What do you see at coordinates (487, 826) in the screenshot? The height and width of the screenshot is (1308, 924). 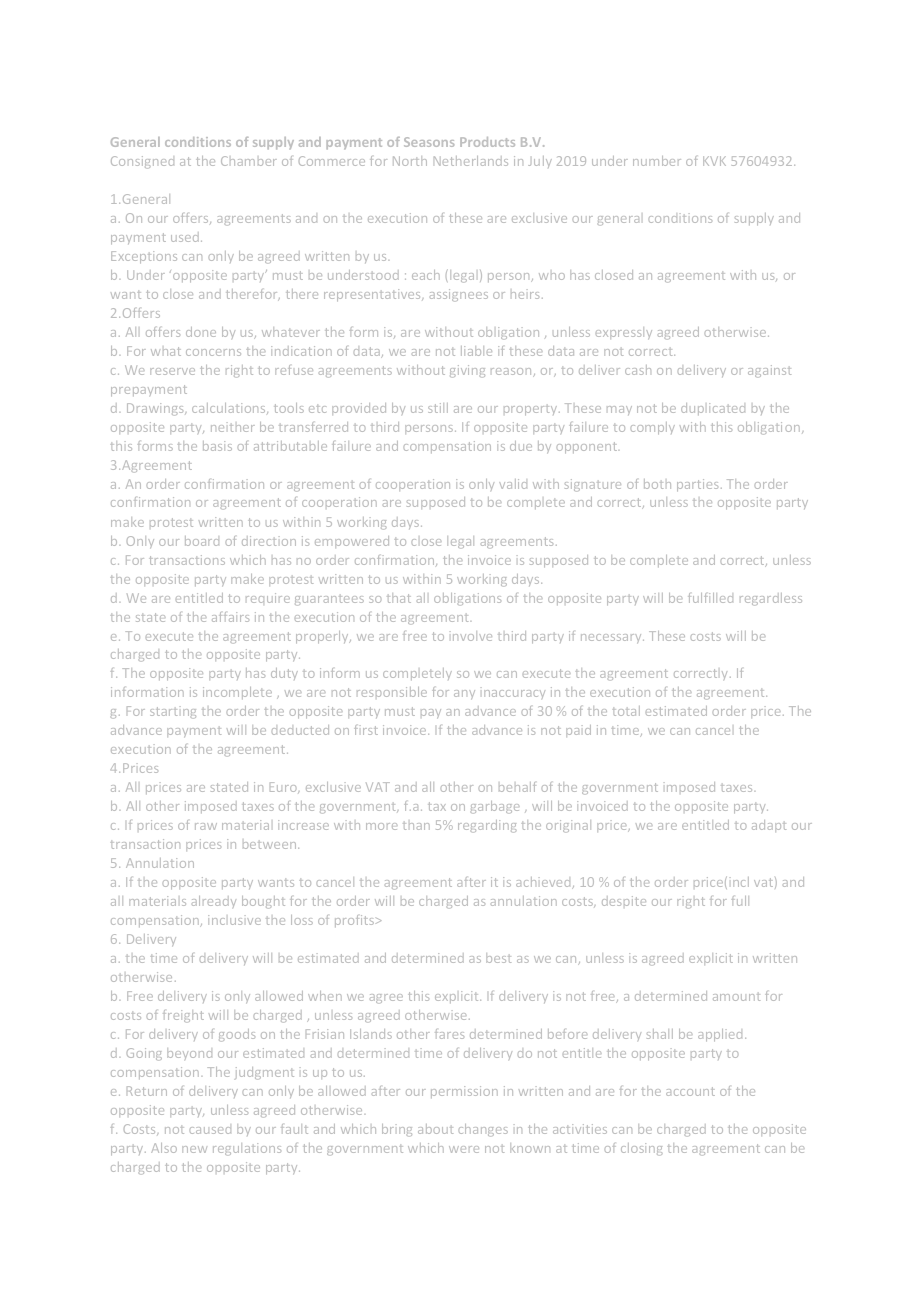 I see `regarding` at bounding box center [487, 826].
